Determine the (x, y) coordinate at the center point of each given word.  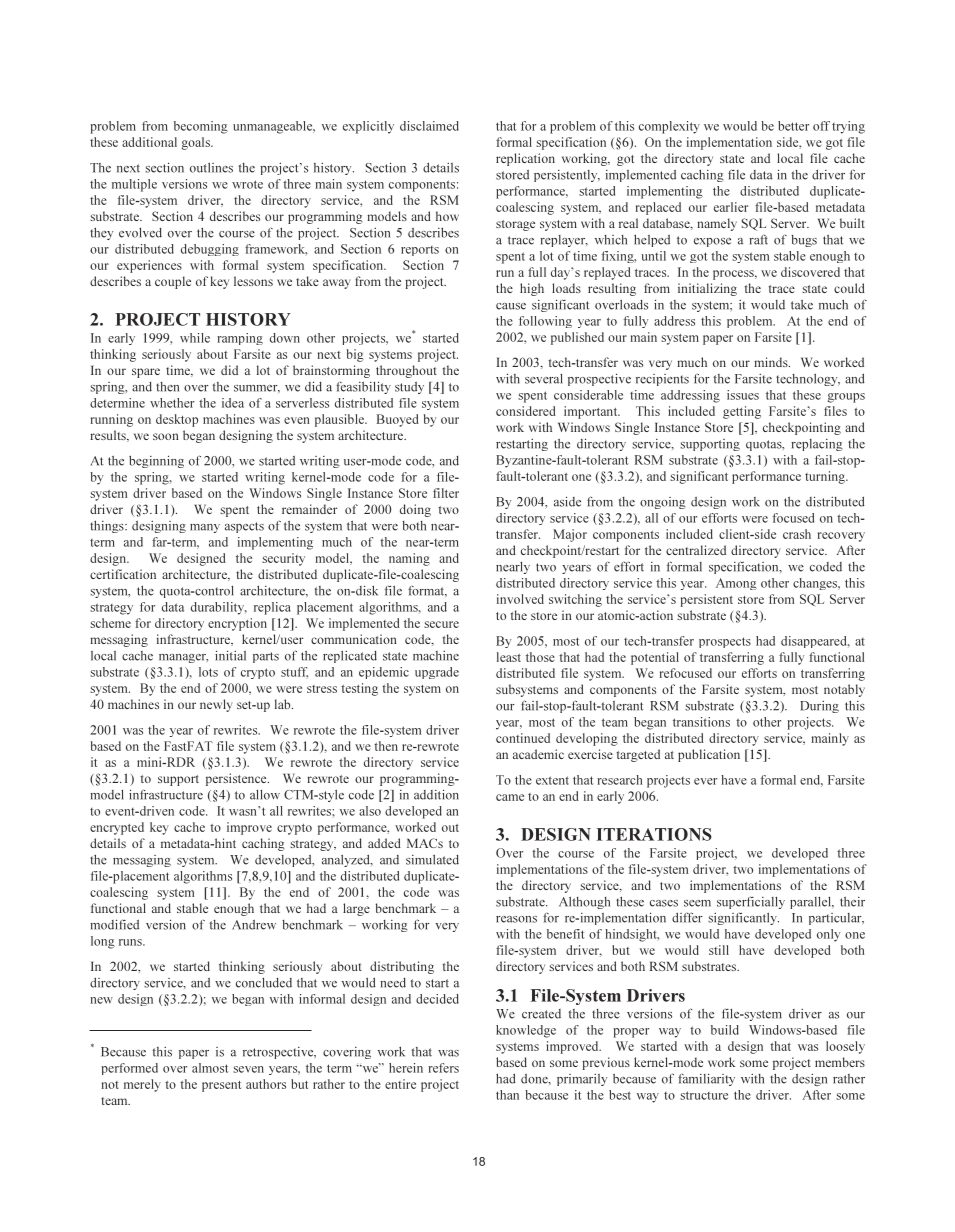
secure (441, 624)
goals (196, 143)
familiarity (706, 1079)
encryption (237, 624)
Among (736, 584)
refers (443, 1068)
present (221, 1086)
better (793, 126)
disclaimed (429, 126)
